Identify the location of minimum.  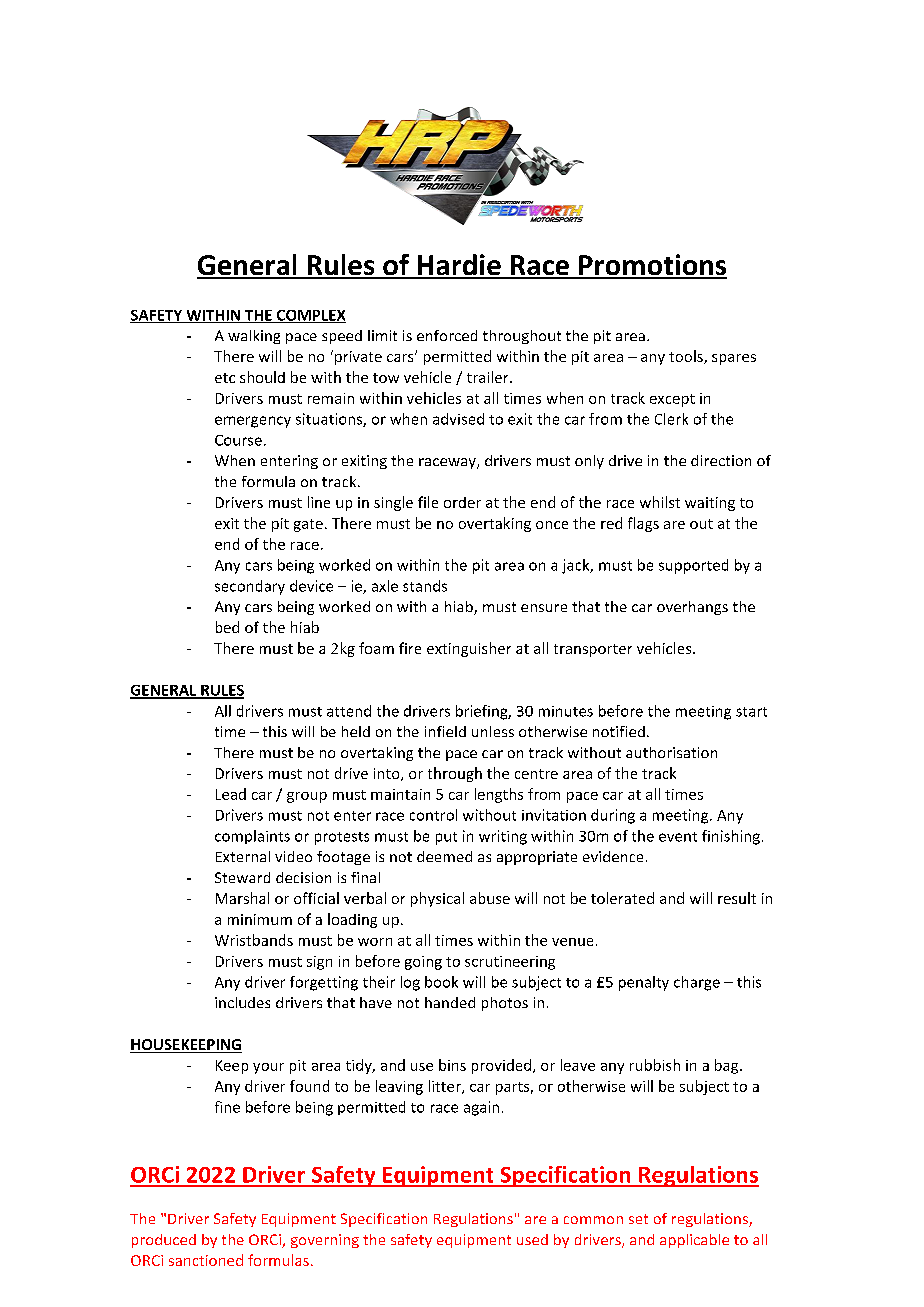
(260, 919).
